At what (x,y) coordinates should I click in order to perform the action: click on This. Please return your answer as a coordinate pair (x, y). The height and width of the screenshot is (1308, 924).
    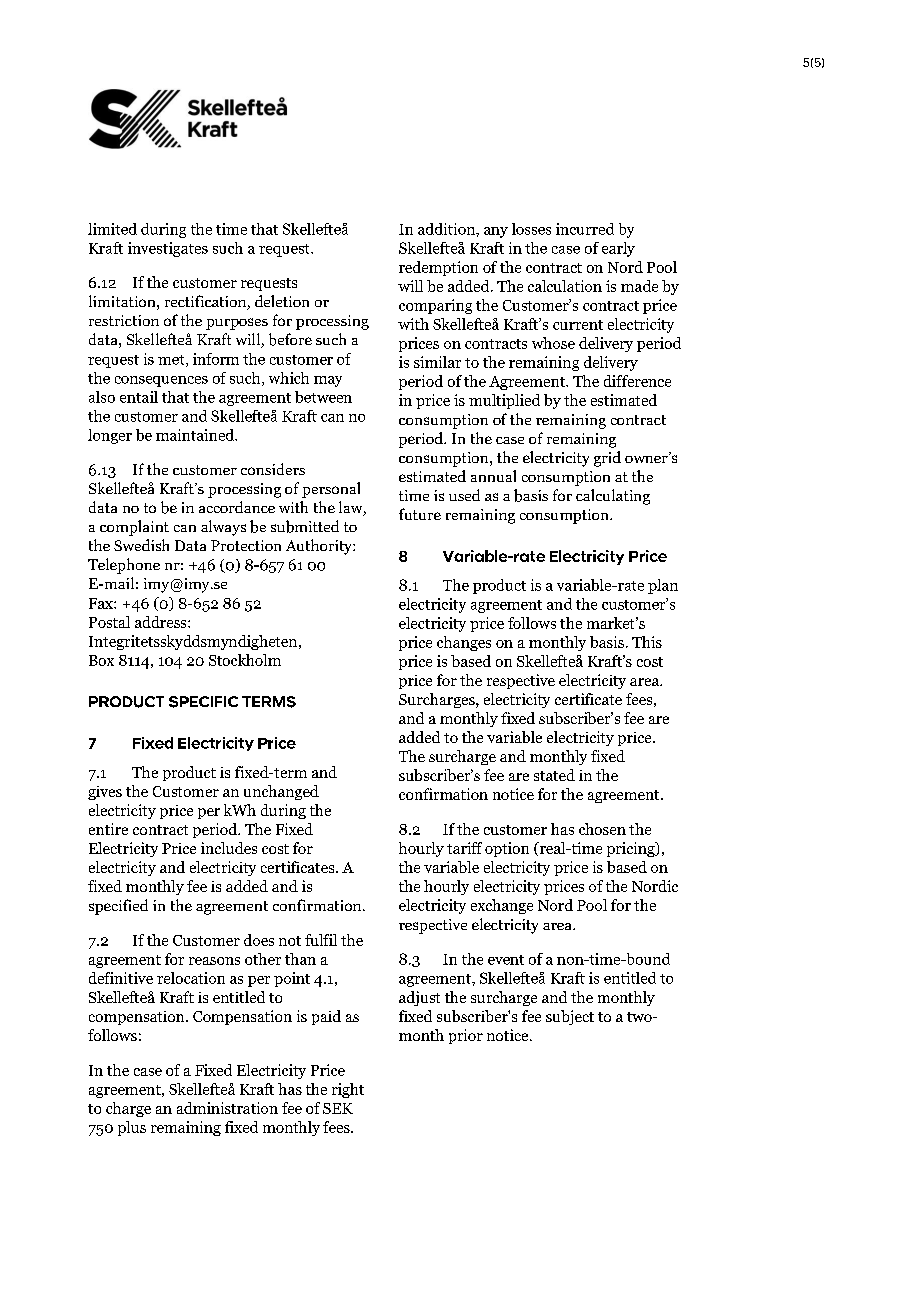
    Looking at the image, I should click on (647, 642).
